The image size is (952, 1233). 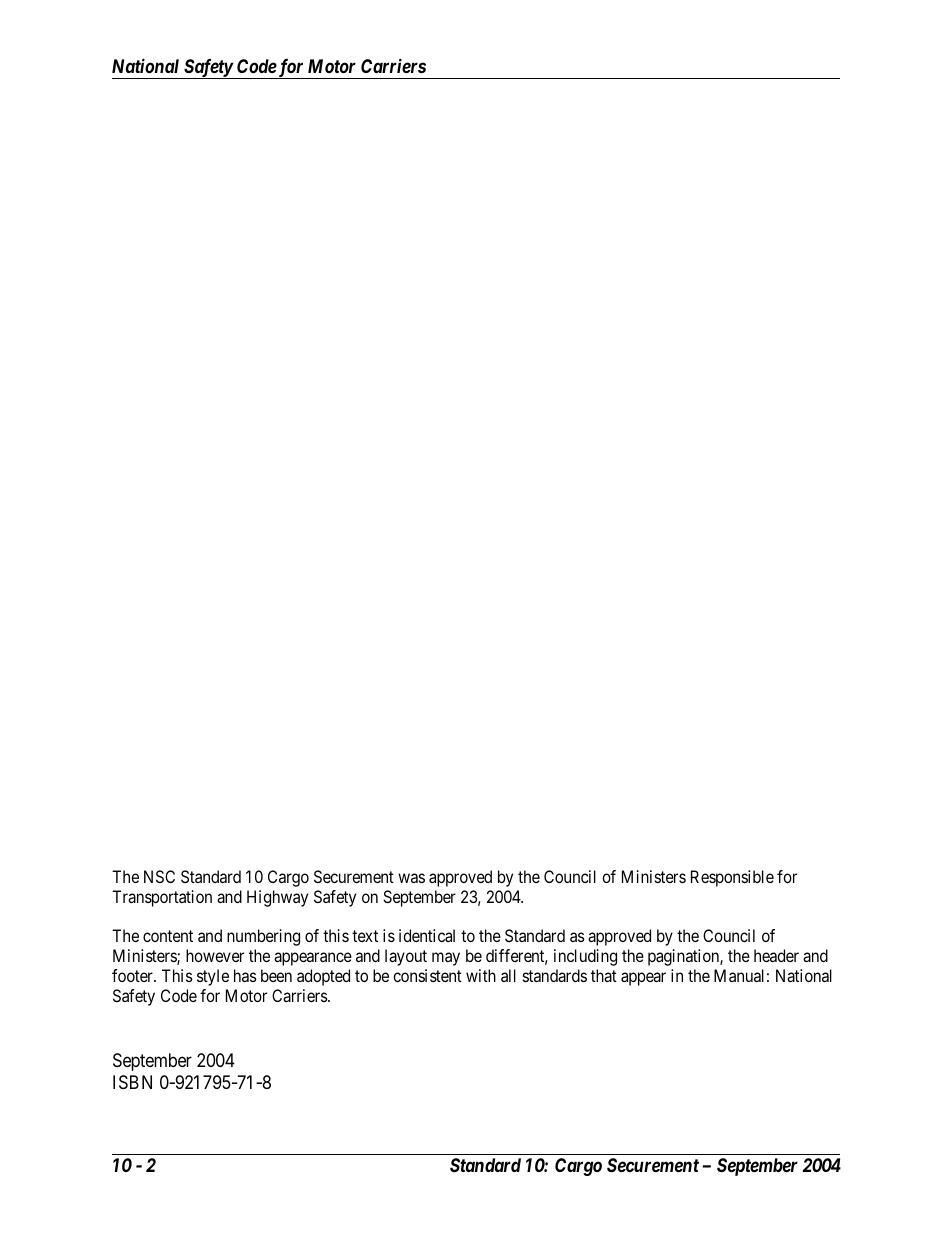 I want to click on ISBN, so click(x=132, y=1082).
